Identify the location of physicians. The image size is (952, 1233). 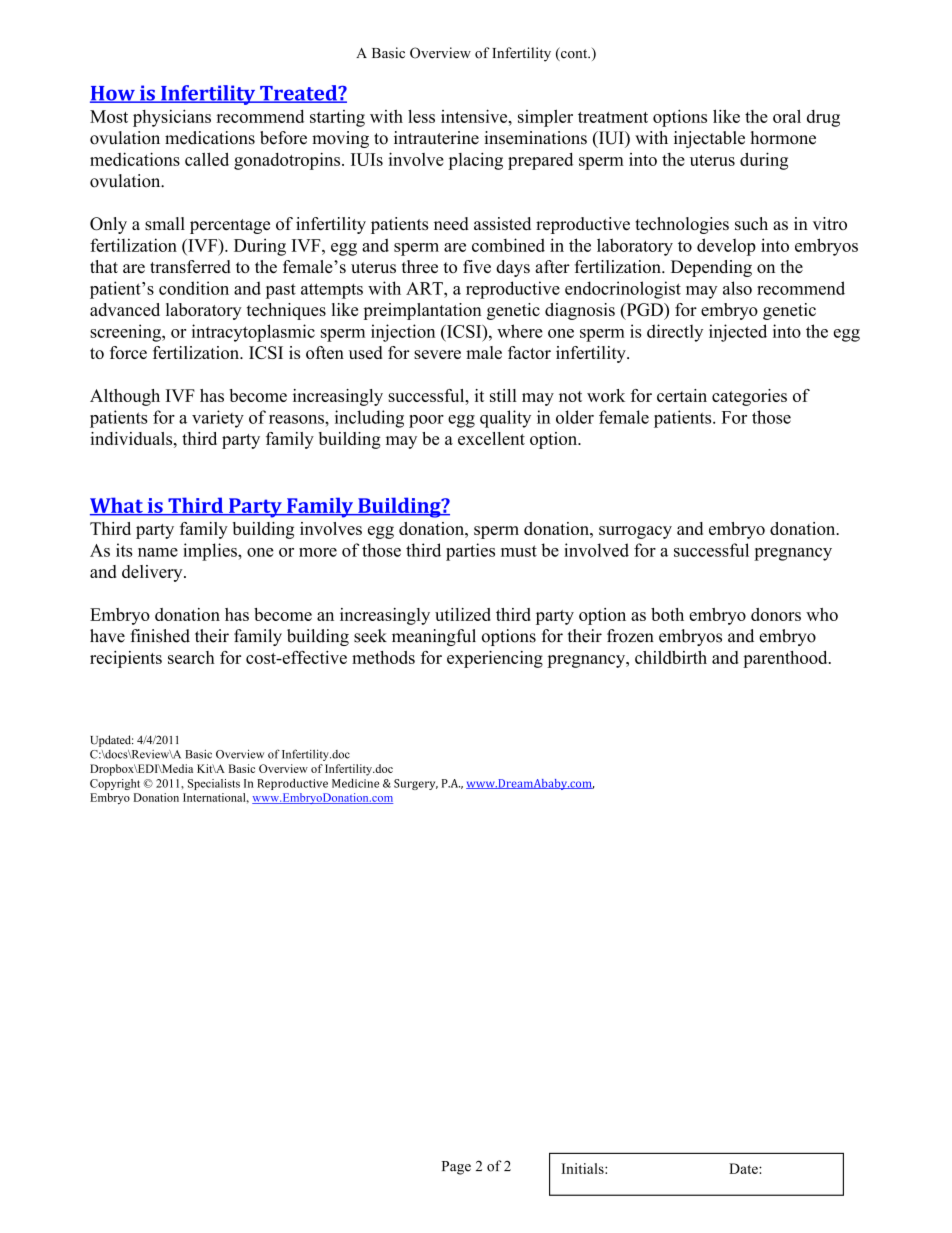
(172, 118).
